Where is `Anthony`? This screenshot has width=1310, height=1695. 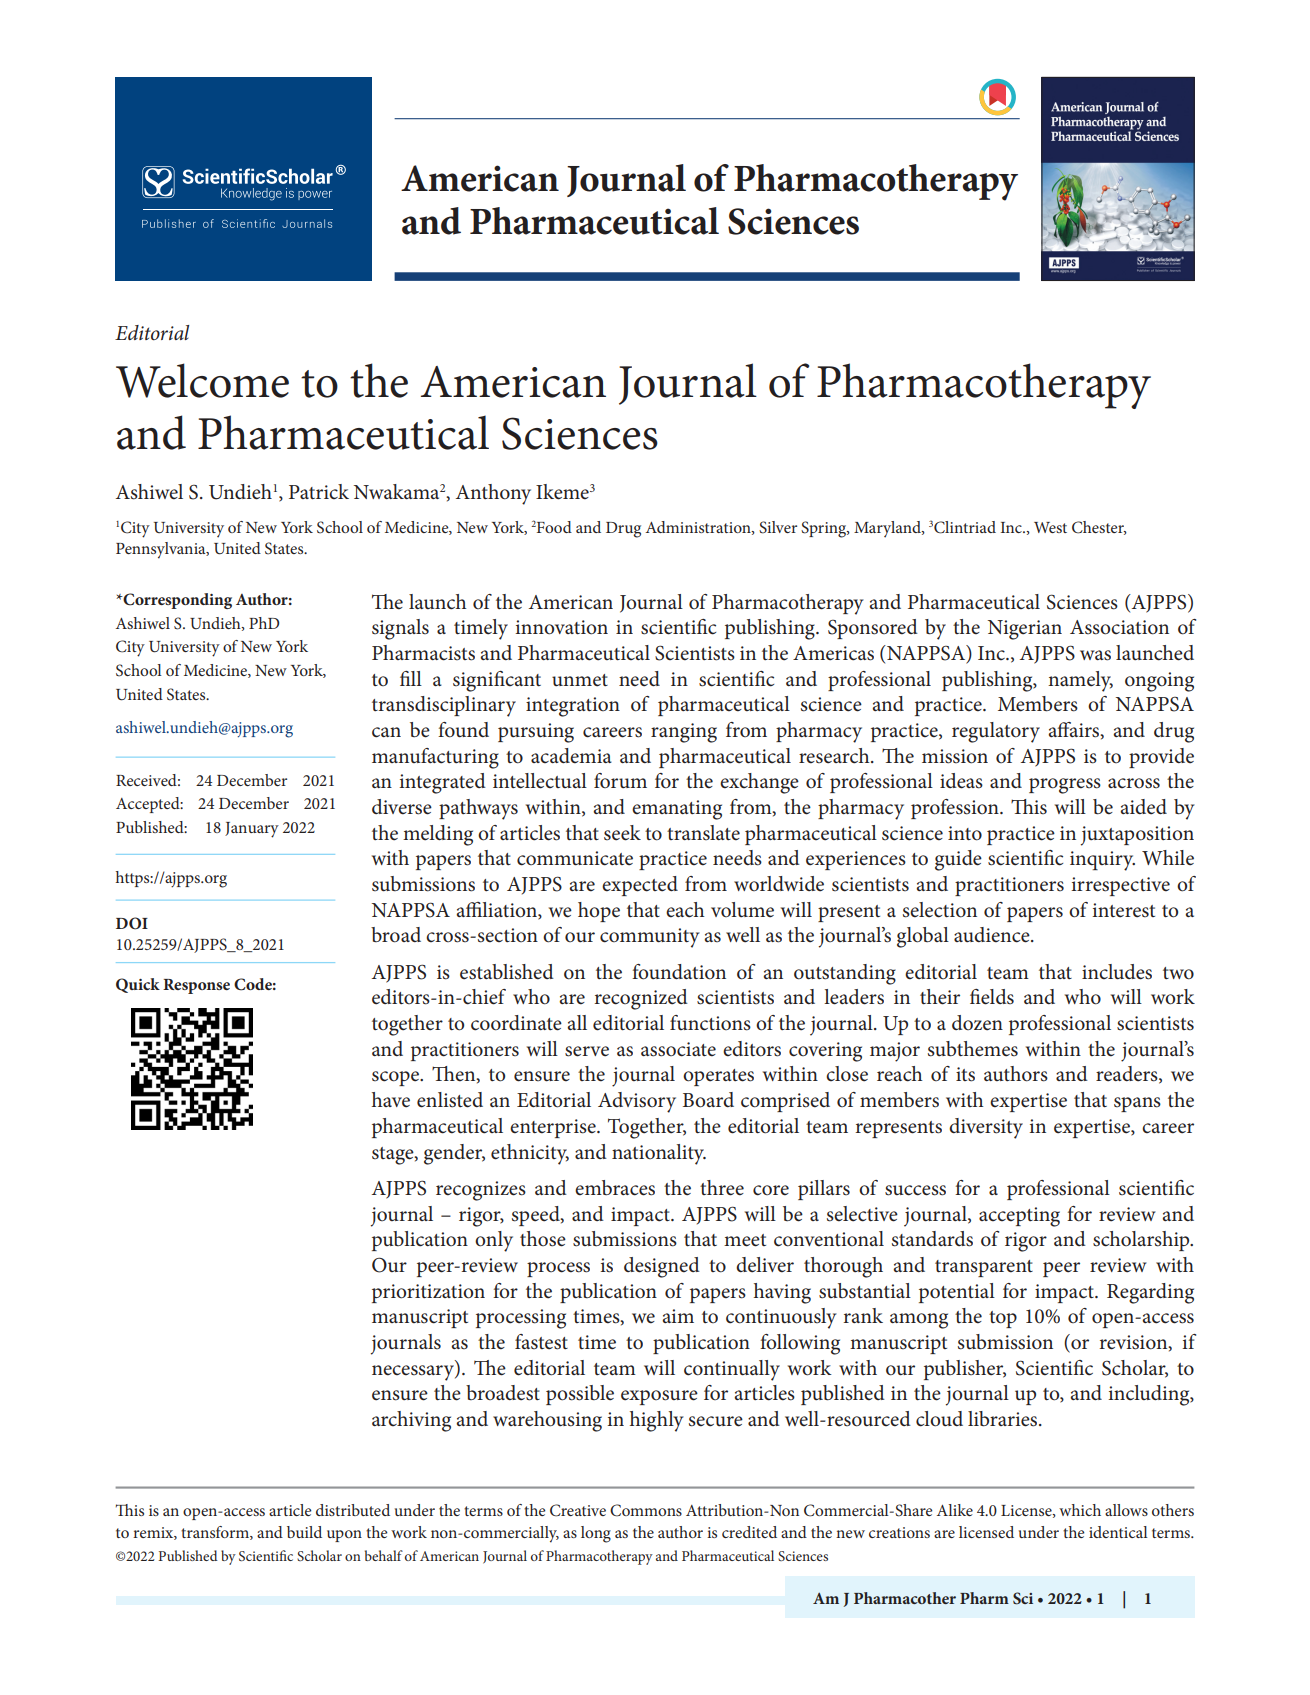
Anthony is located at coordinates (493, 494).
